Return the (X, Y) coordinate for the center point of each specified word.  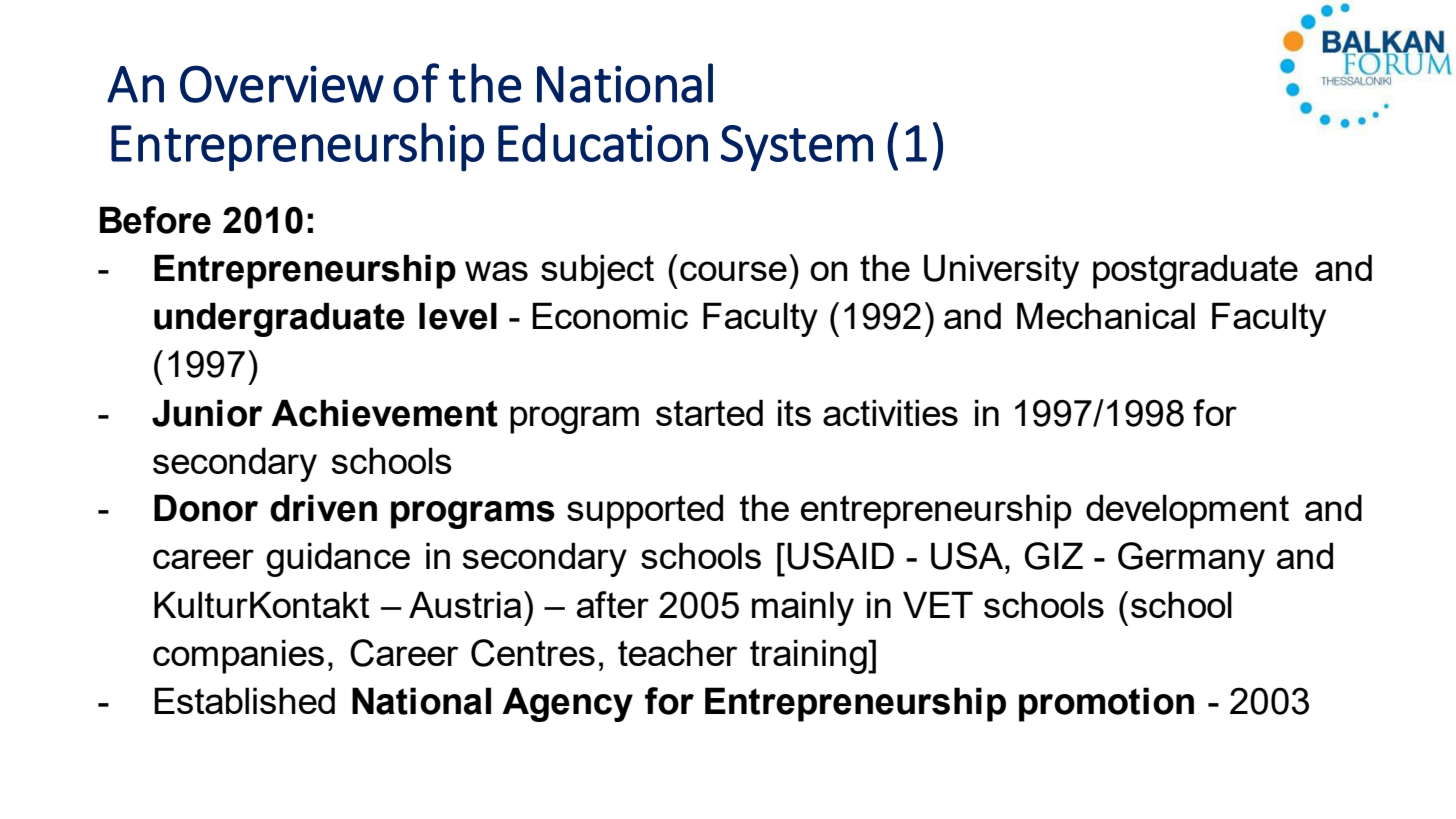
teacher (677, 652)
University (1001, 271)
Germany (1191, 559)
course (733, 271)
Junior (207, 413)
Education (603, 142)
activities (890, 412)
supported (645, 511)
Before (155, 220)
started (709, 412)
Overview (282, 84)
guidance (338, 559)
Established (244, 700)
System (797, 148)
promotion (1106, 704)
